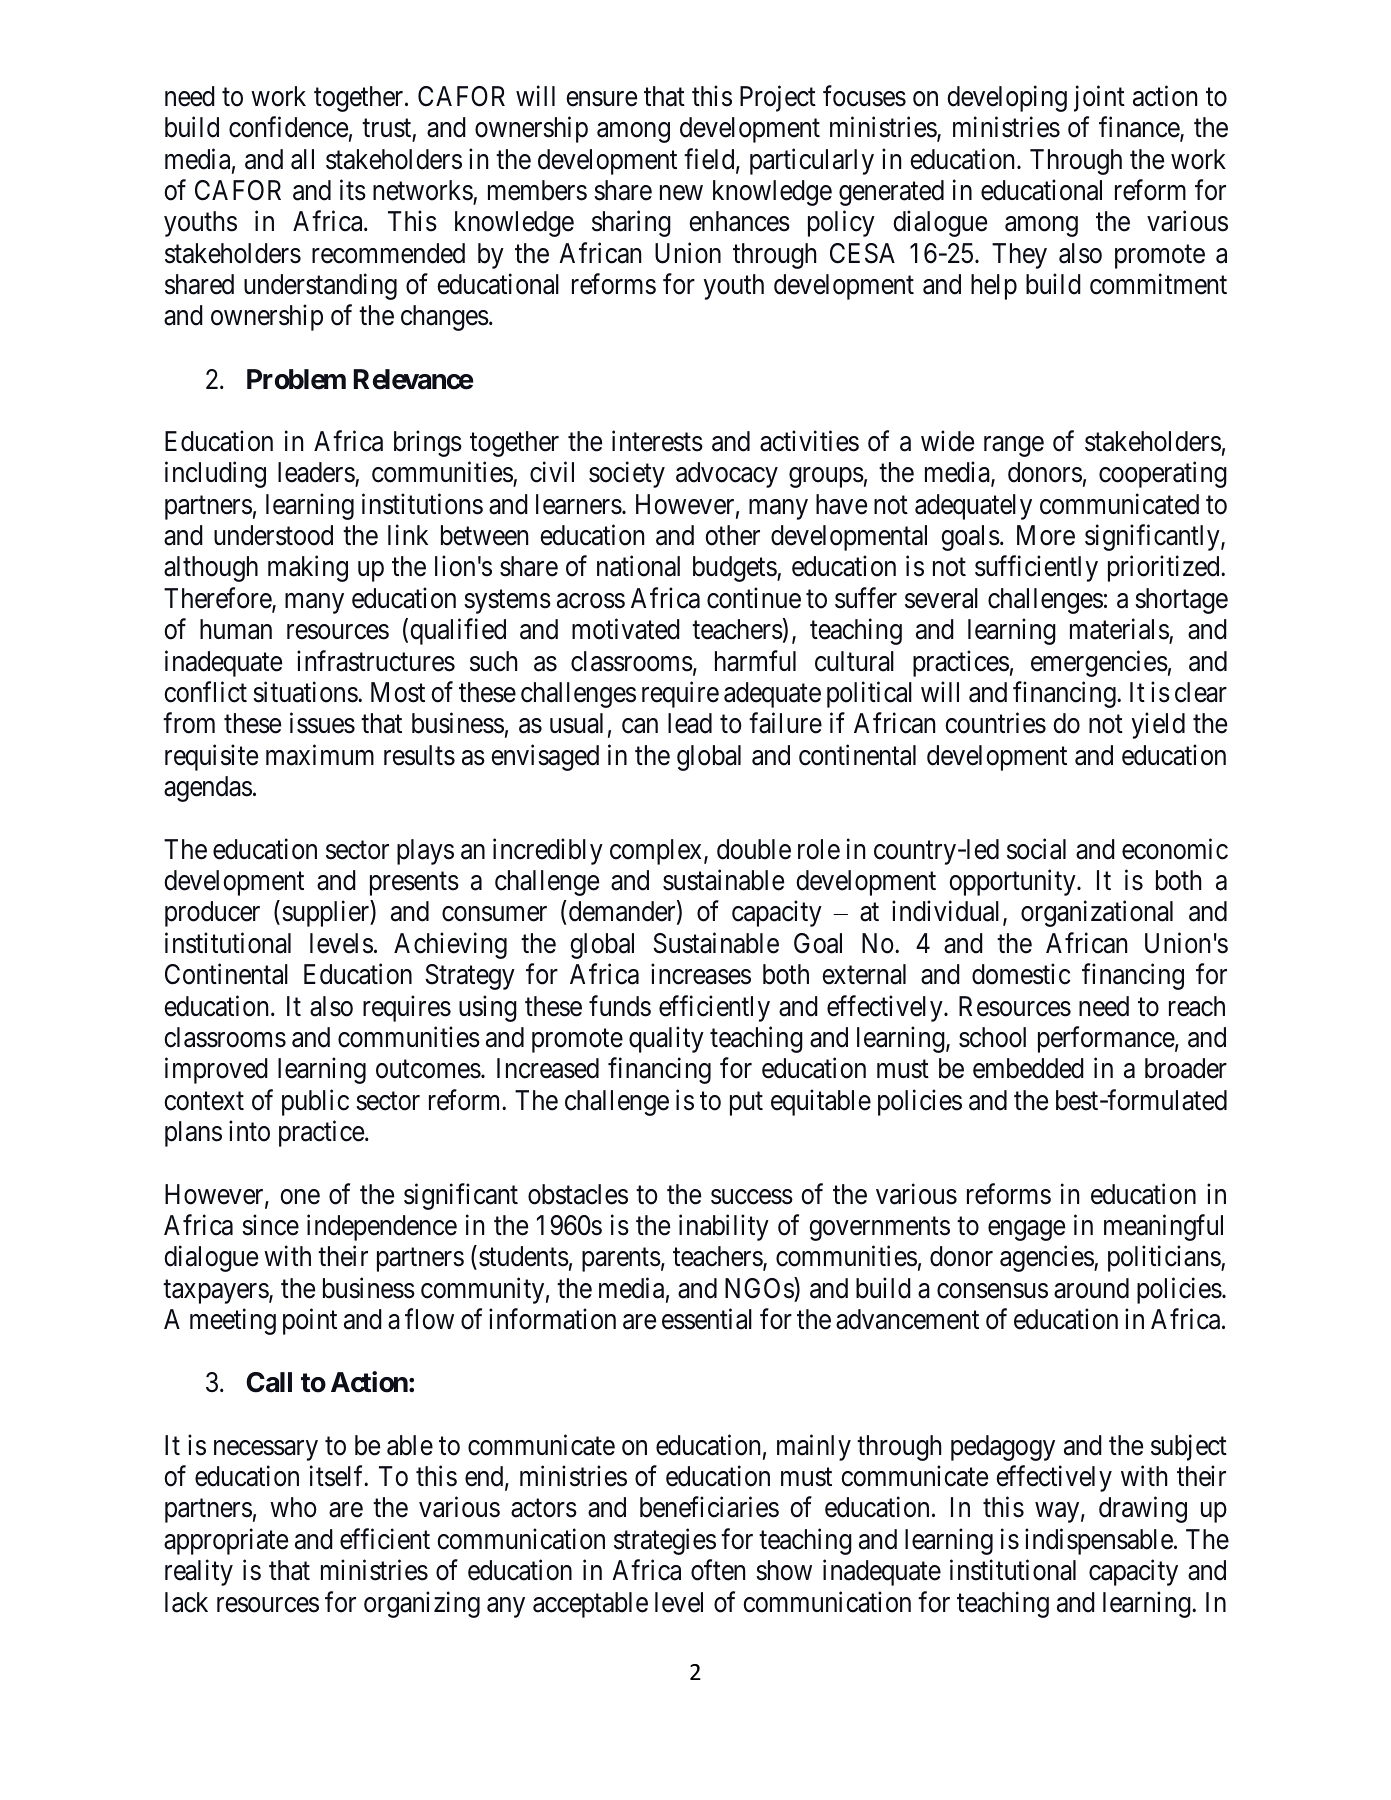  What do you see at coordinates (657, 852) in the screenshot?
I see `complex` at bounding box center [657, 852].
